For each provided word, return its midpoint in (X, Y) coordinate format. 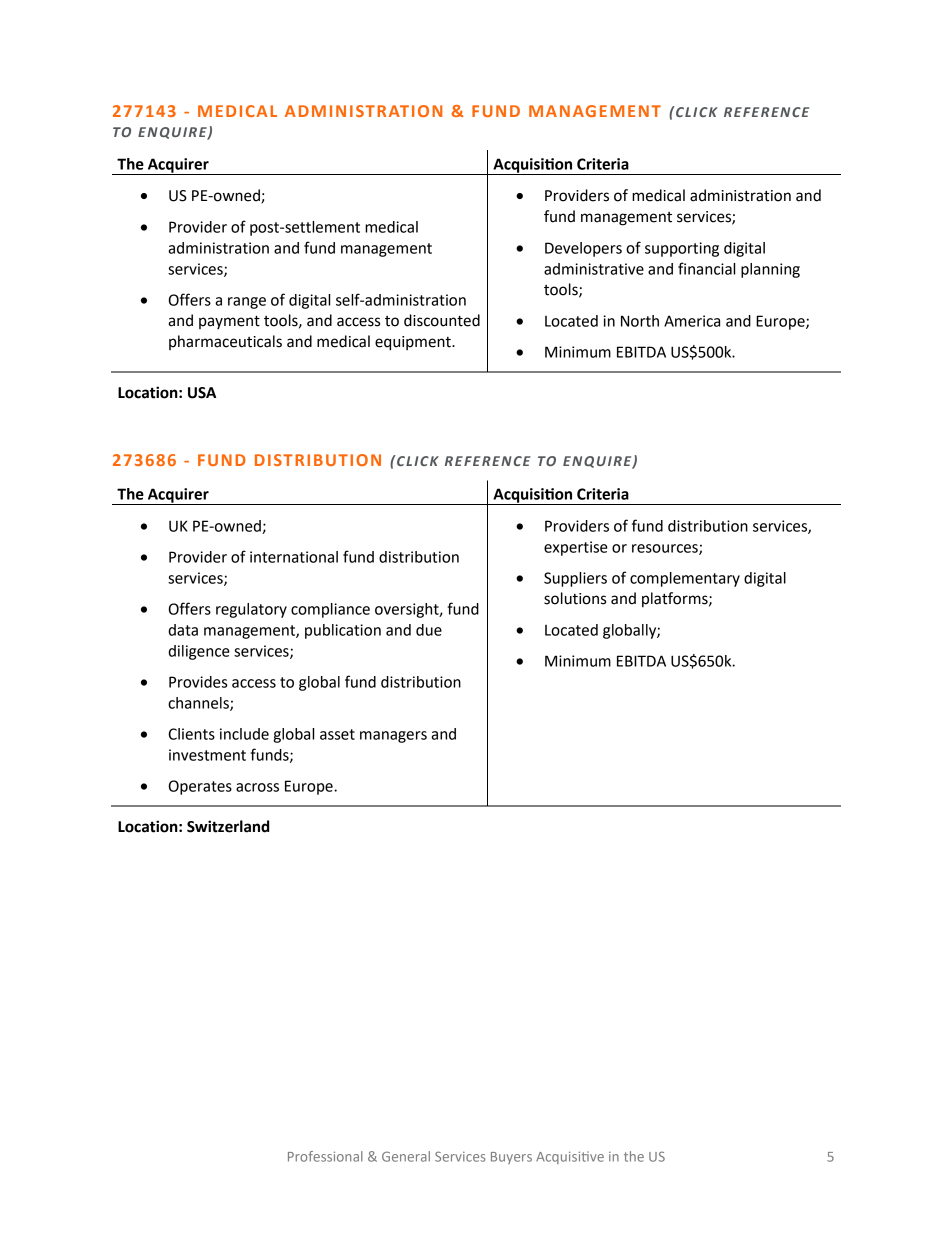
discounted (442, 320)
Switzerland (228, 826)
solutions (575, 598)
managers (393, 737)
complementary (685, 579)
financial (706, 268)
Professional (325, 1156)
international (294, 557)
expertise (576, 548)
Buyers (511, 1158)
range (247, 303)
